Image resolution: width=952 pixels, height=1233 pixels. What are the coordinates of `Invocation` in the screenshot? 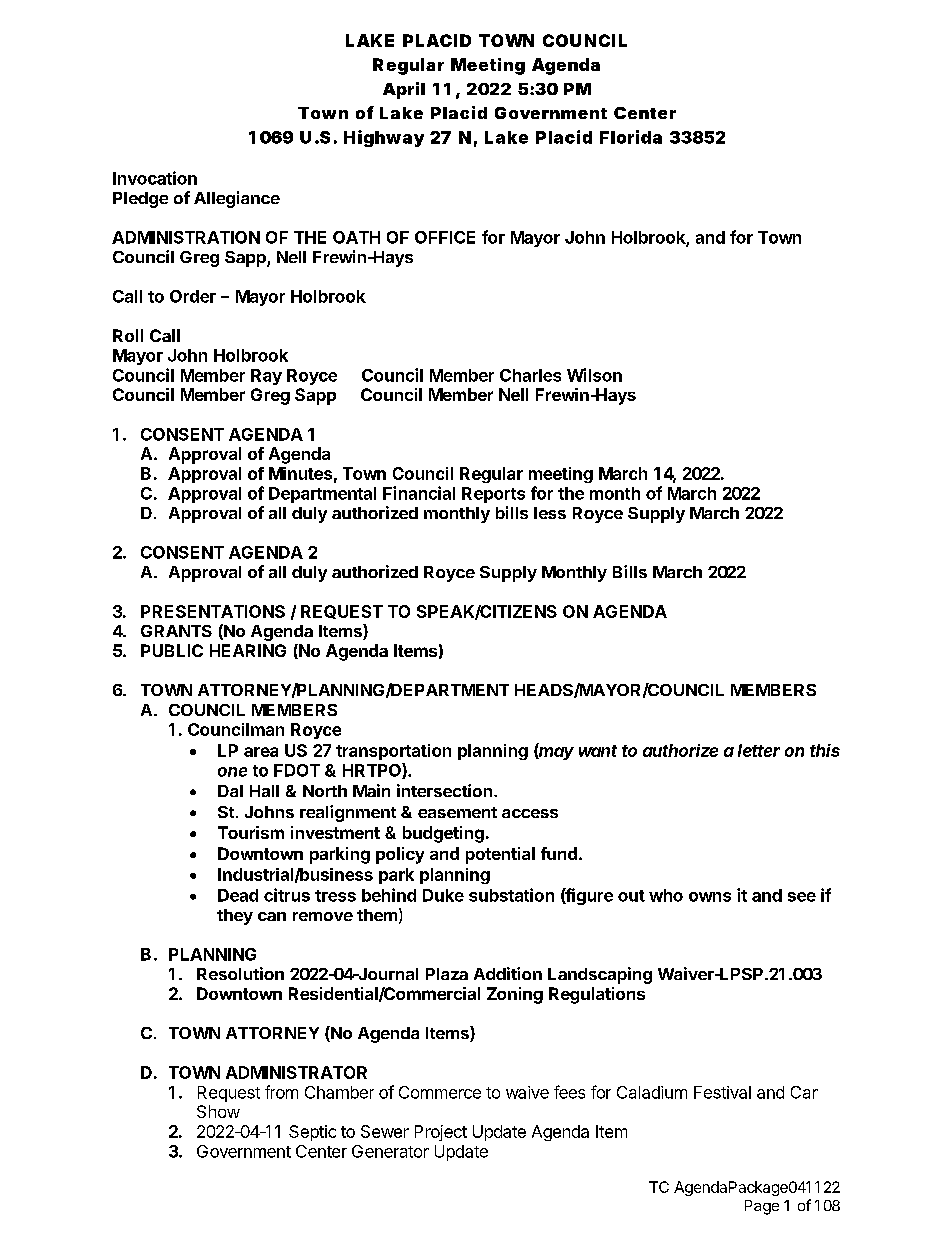 It's located at (155, 178).
